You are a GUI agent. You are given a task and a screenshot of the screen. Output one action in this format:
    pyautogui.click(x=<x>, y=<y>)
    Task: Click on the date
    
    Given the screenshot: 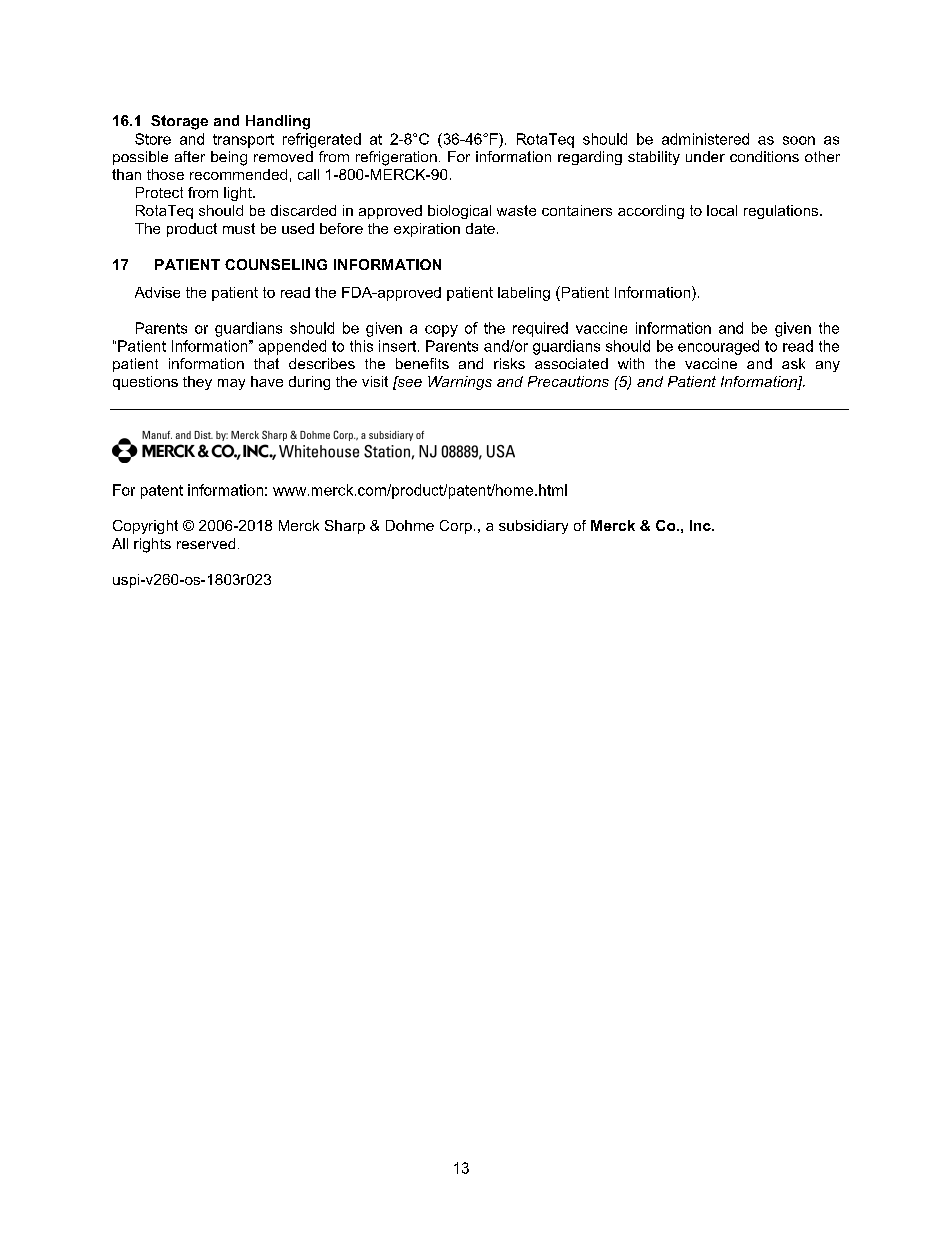 What is the action you would take?
    pyautogui.click(x=480, y=228)
